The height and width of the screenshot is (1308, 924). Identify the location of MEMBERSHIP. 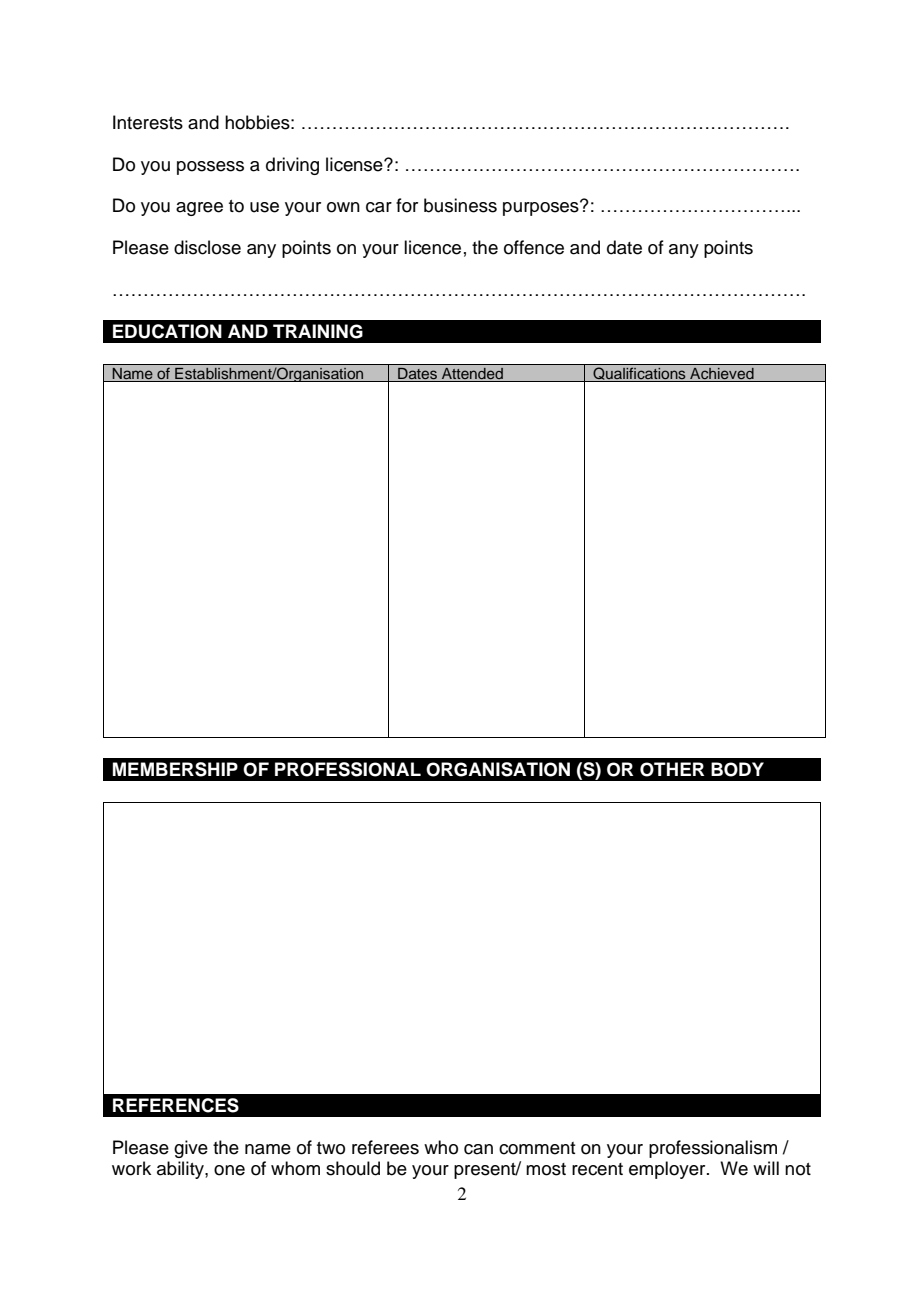
(175, 769).
